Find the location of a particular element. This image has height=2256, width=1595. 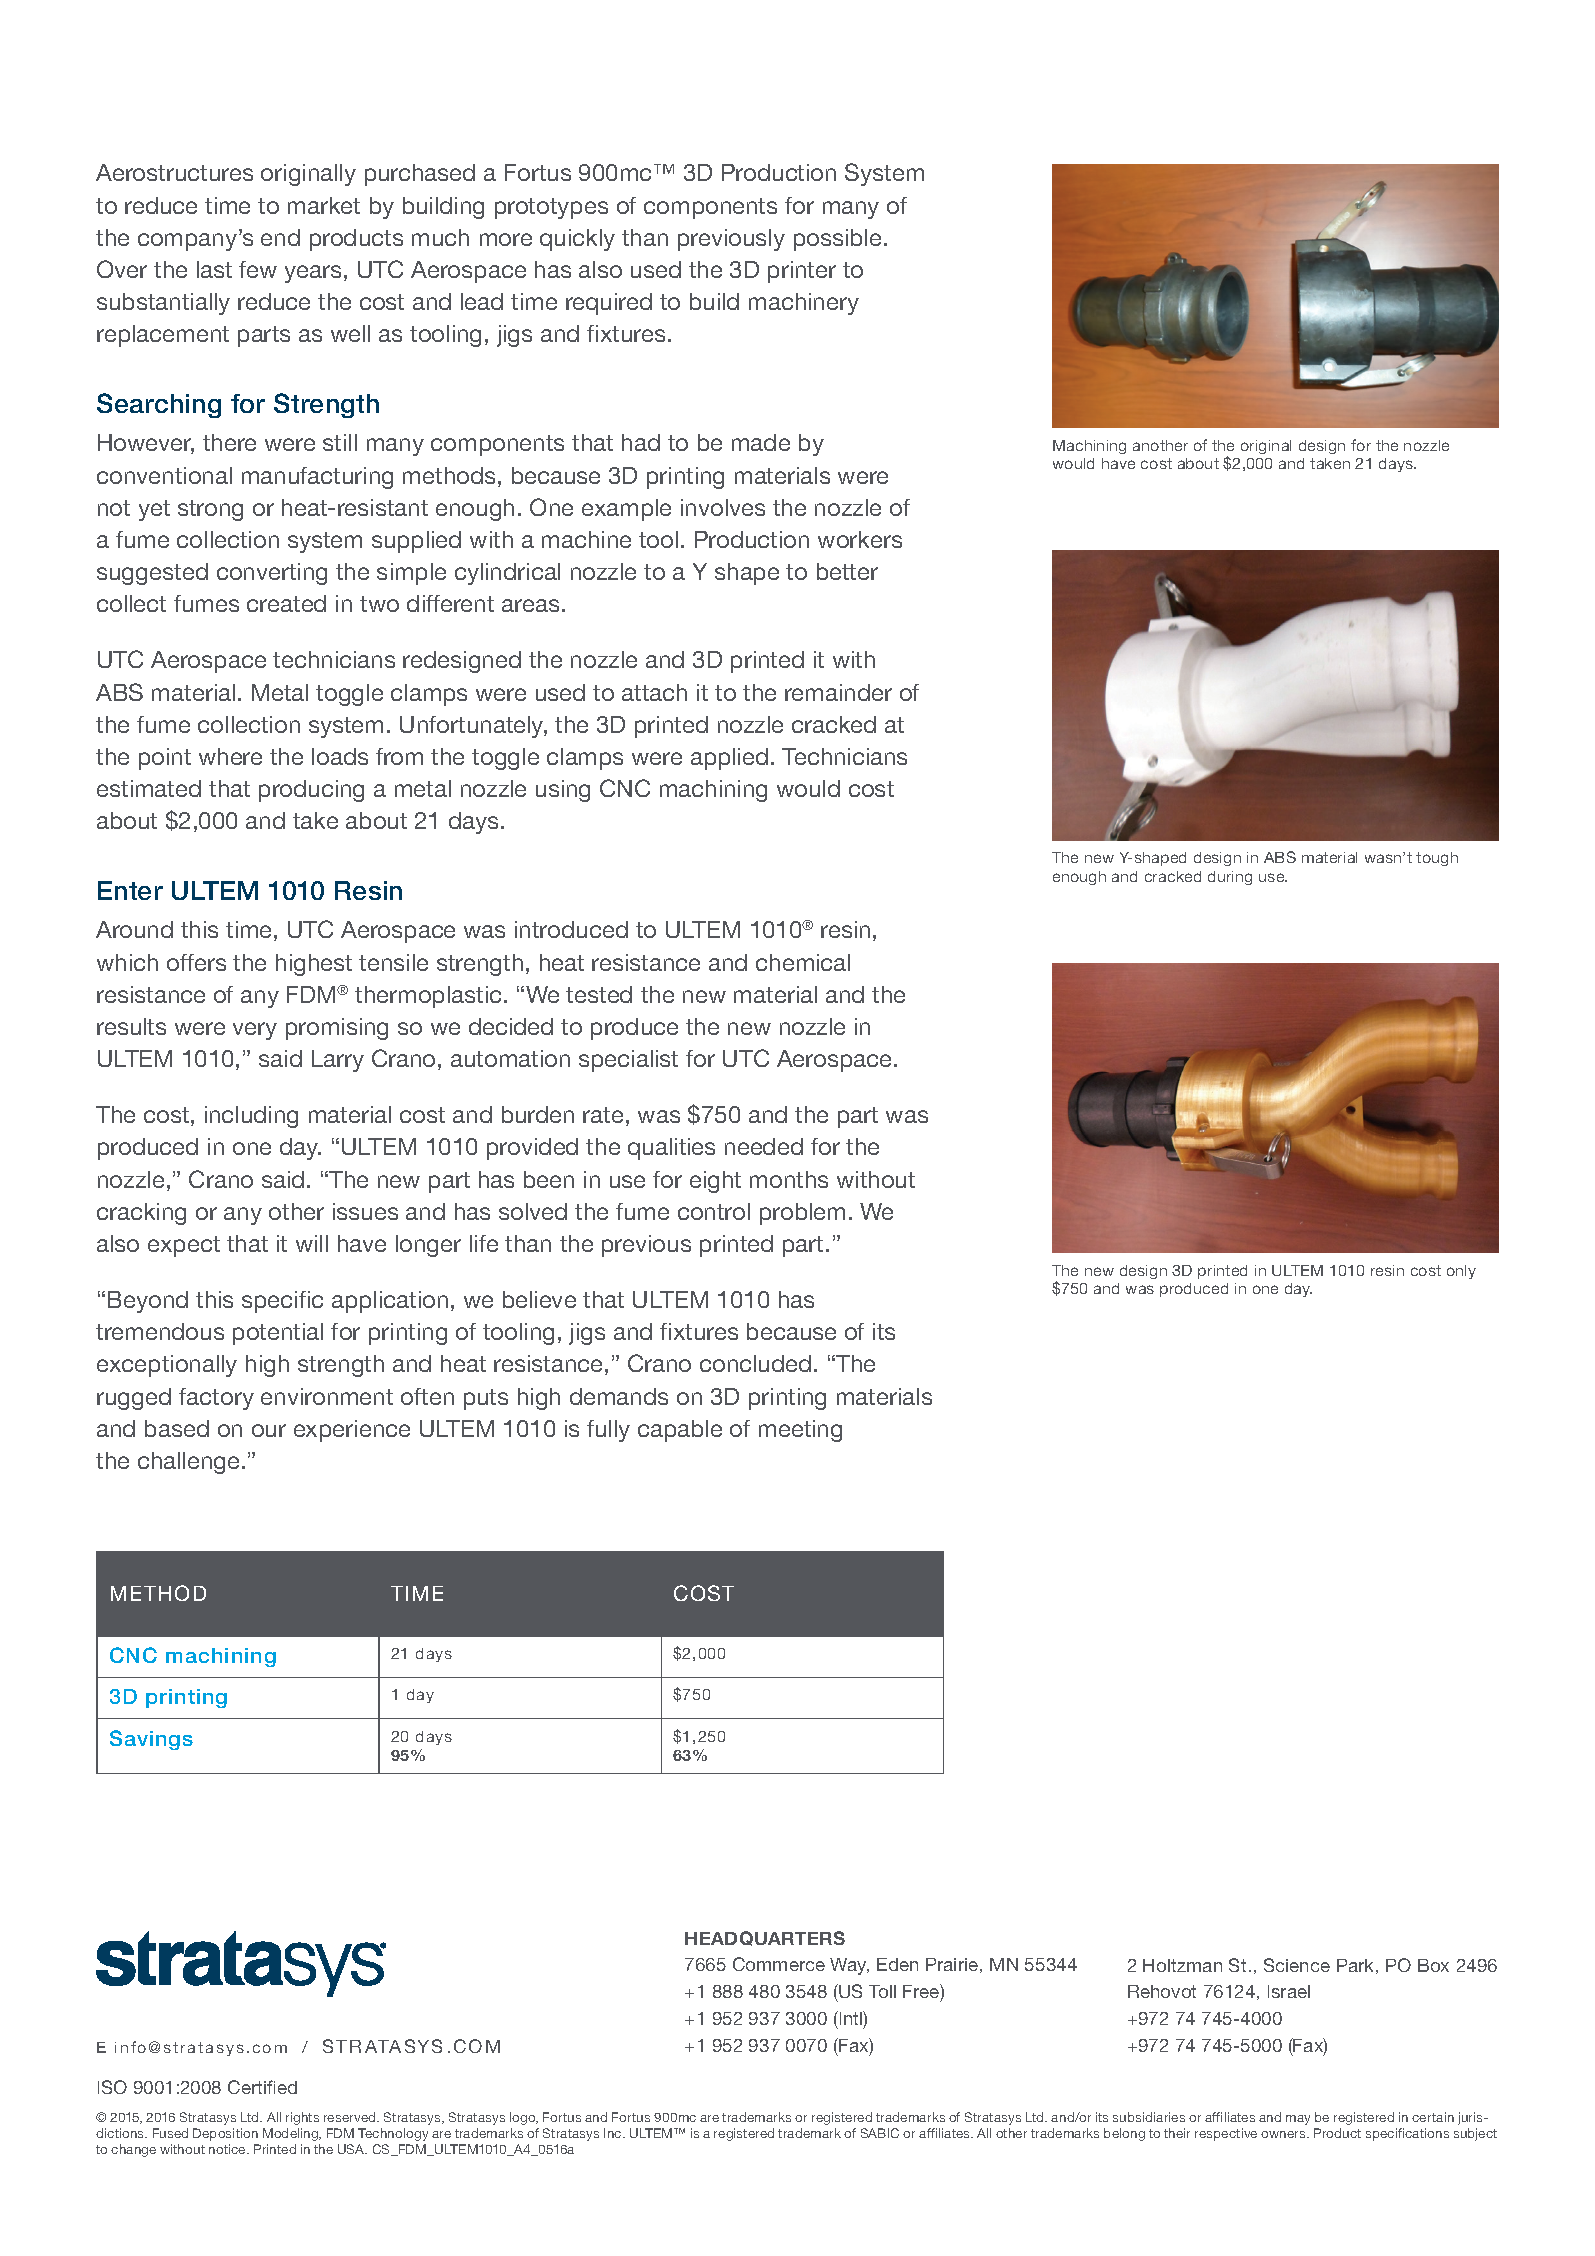

applied is located at coordinates (729, 759).
